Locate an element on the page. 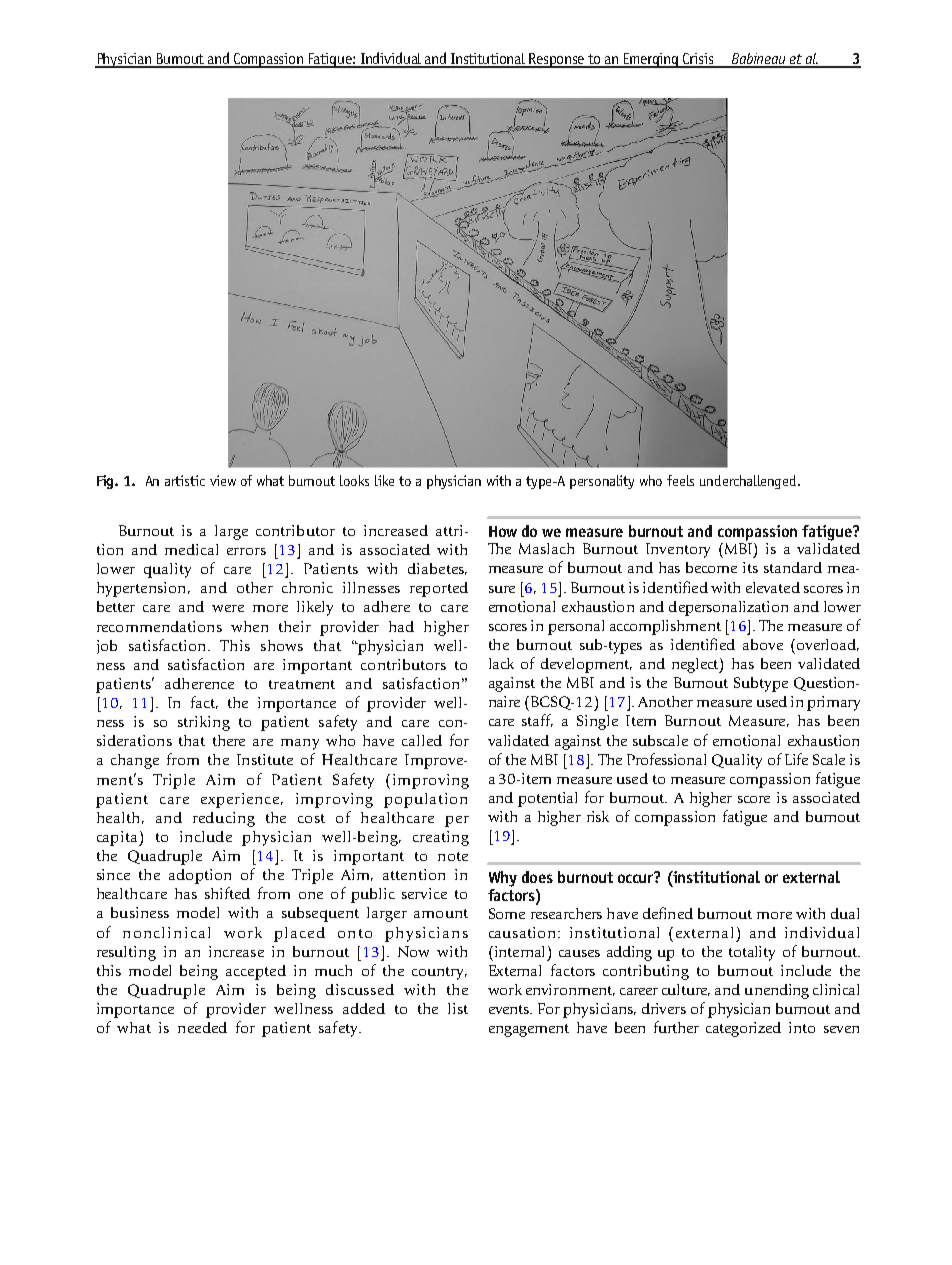 The height and width of the document is (1265, 952). feels is located at coordinates (680, 480).
